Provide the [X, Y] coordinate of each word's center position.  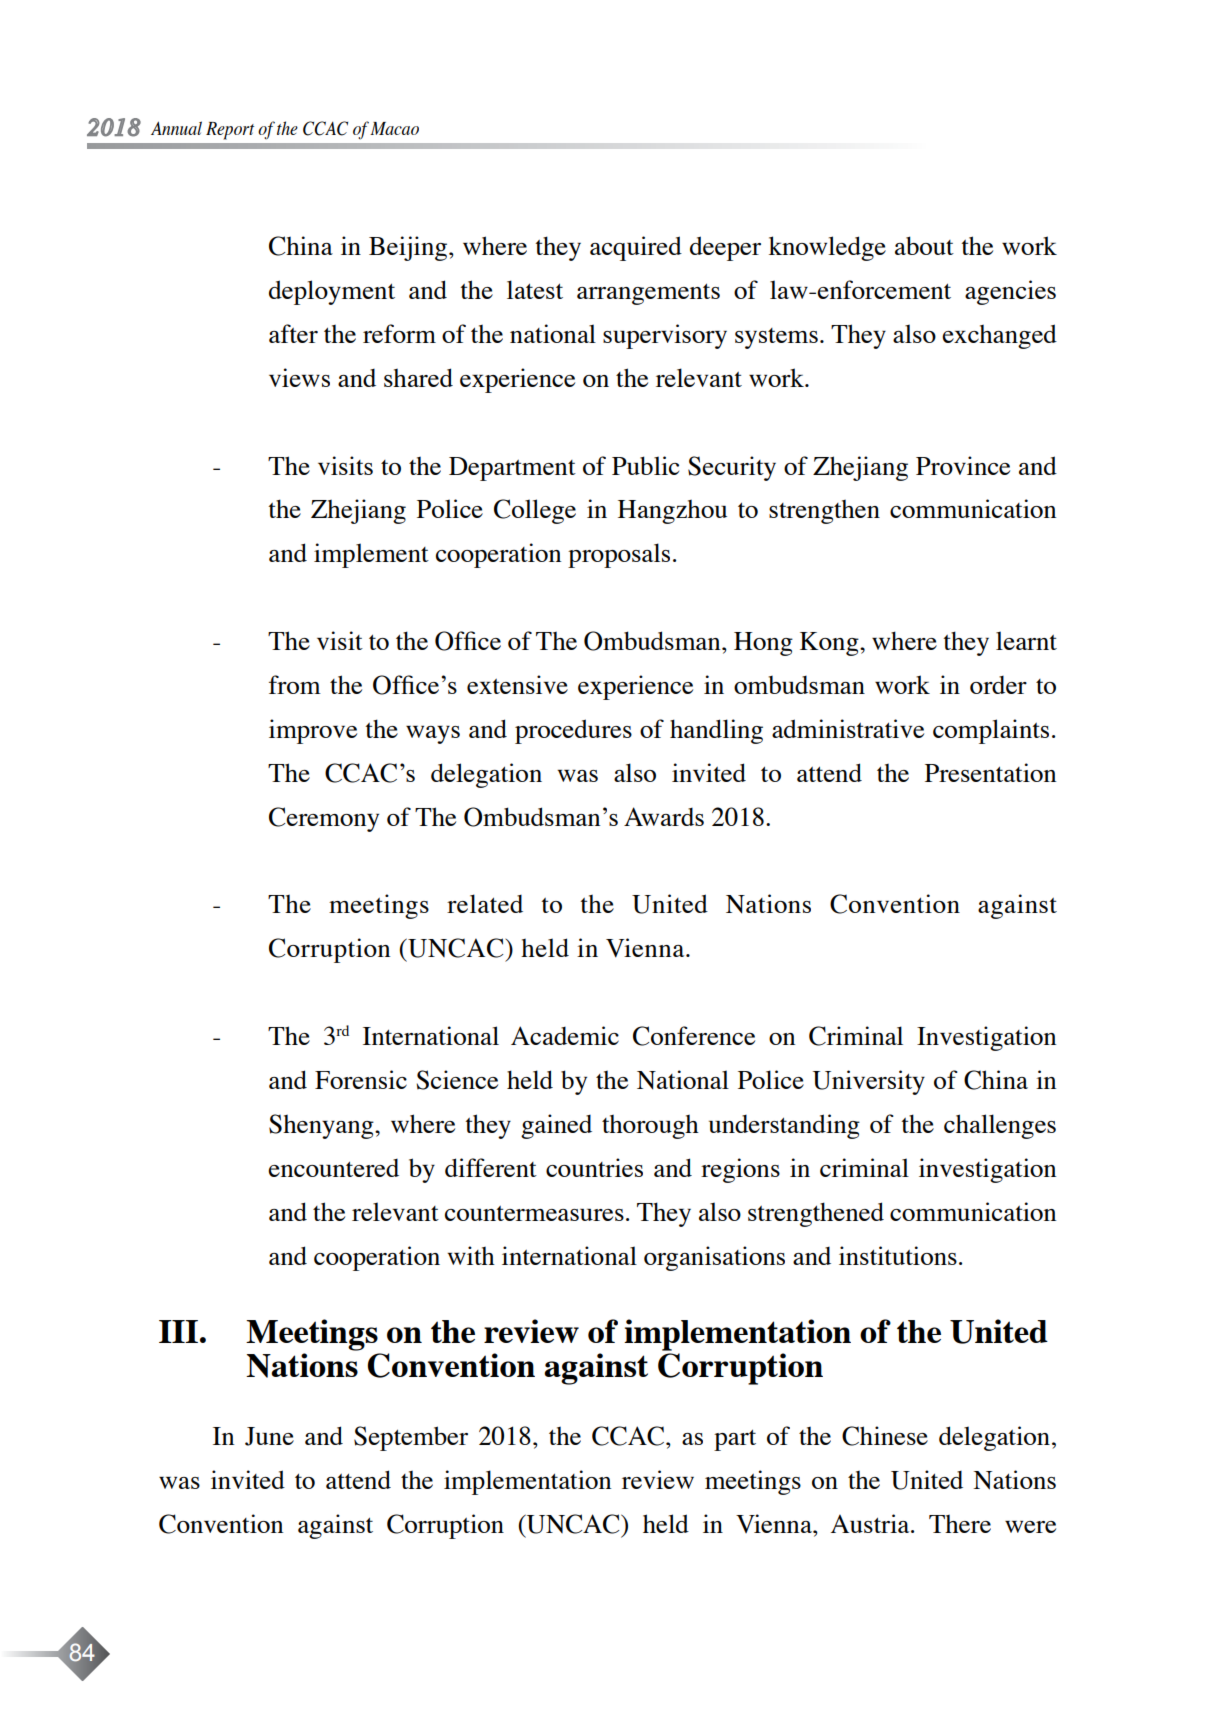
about [924, 245]
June [269, 1436]
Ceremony [324, 819]
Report [230, 131]
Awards [664, 816]
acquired [636, 248]
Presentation [990, 772]
